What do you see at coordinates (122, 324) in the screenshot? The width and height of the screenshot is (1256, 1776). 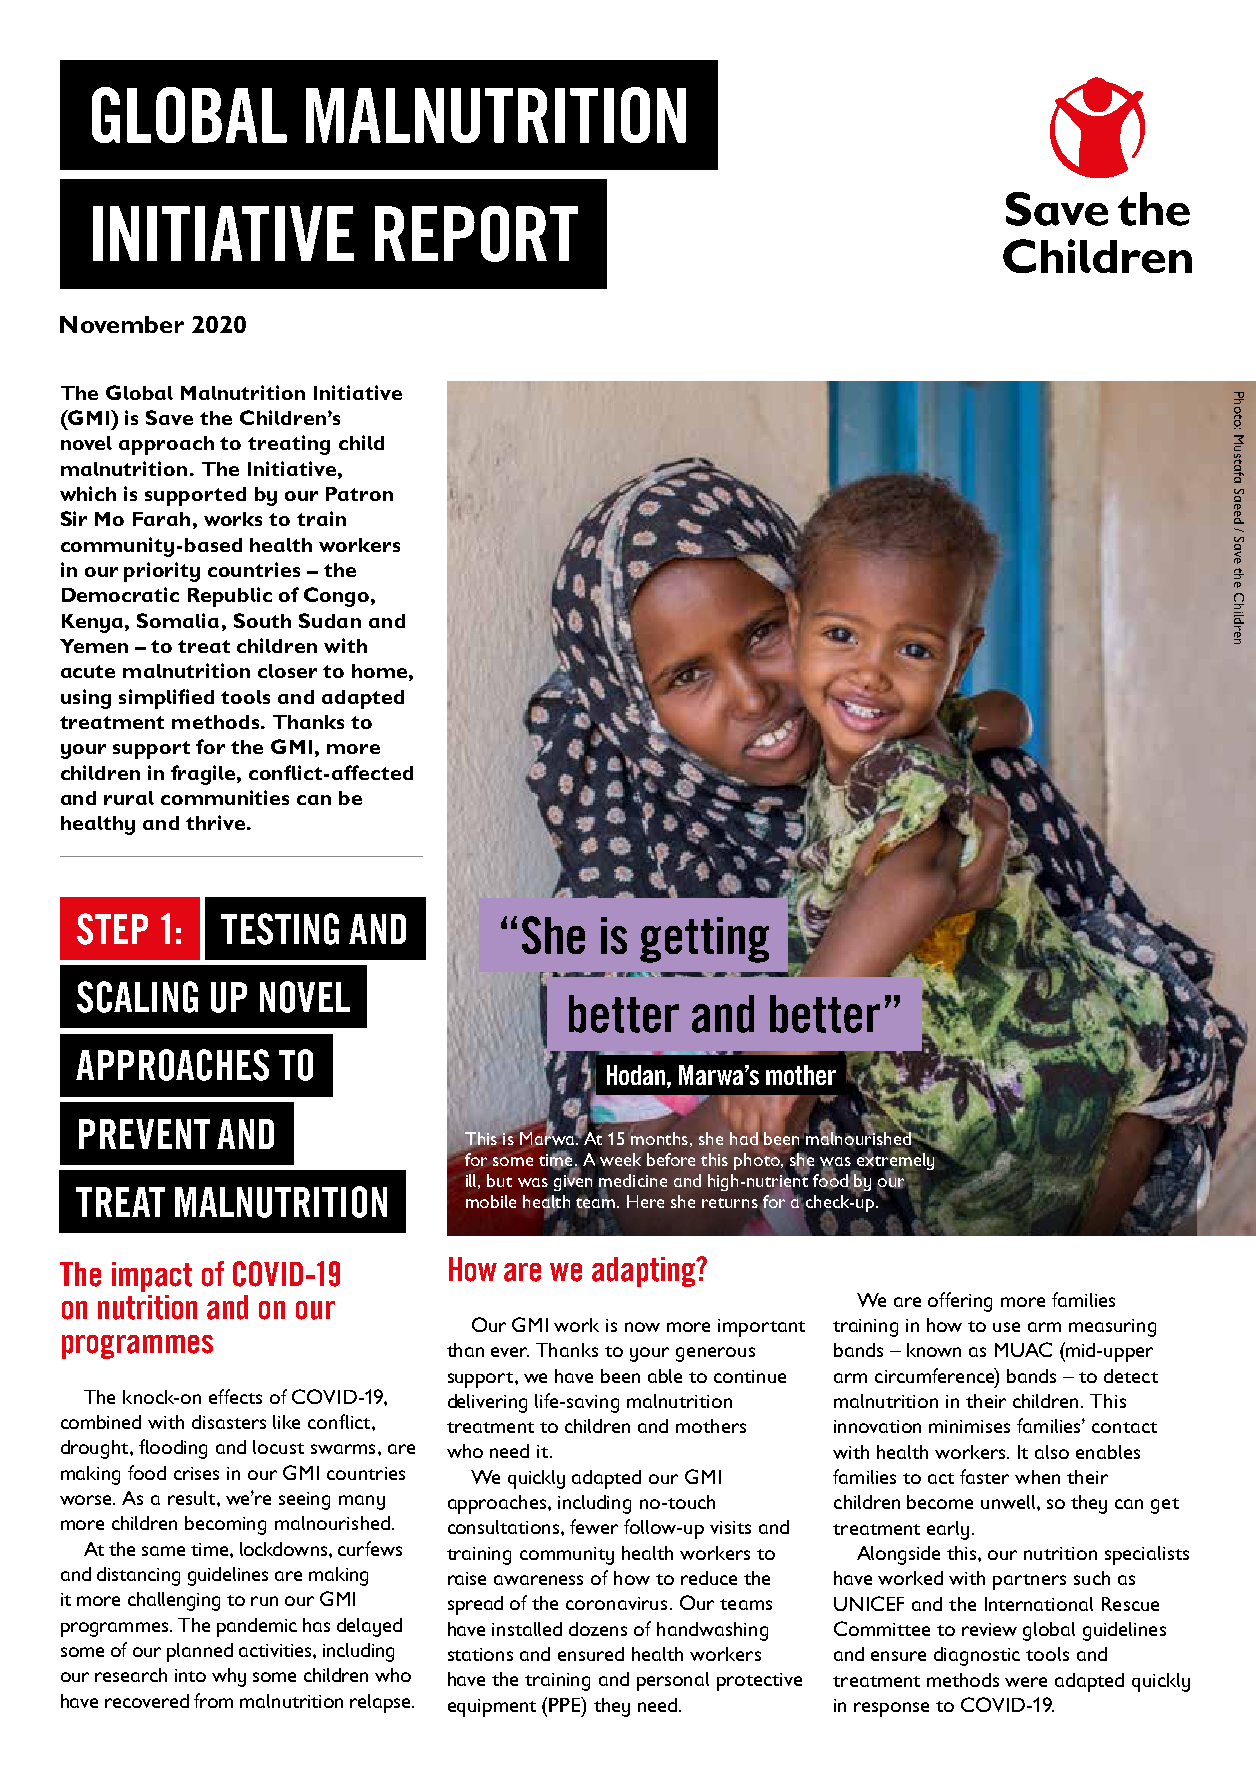 I see `November` at bounding box center [122, 324].
